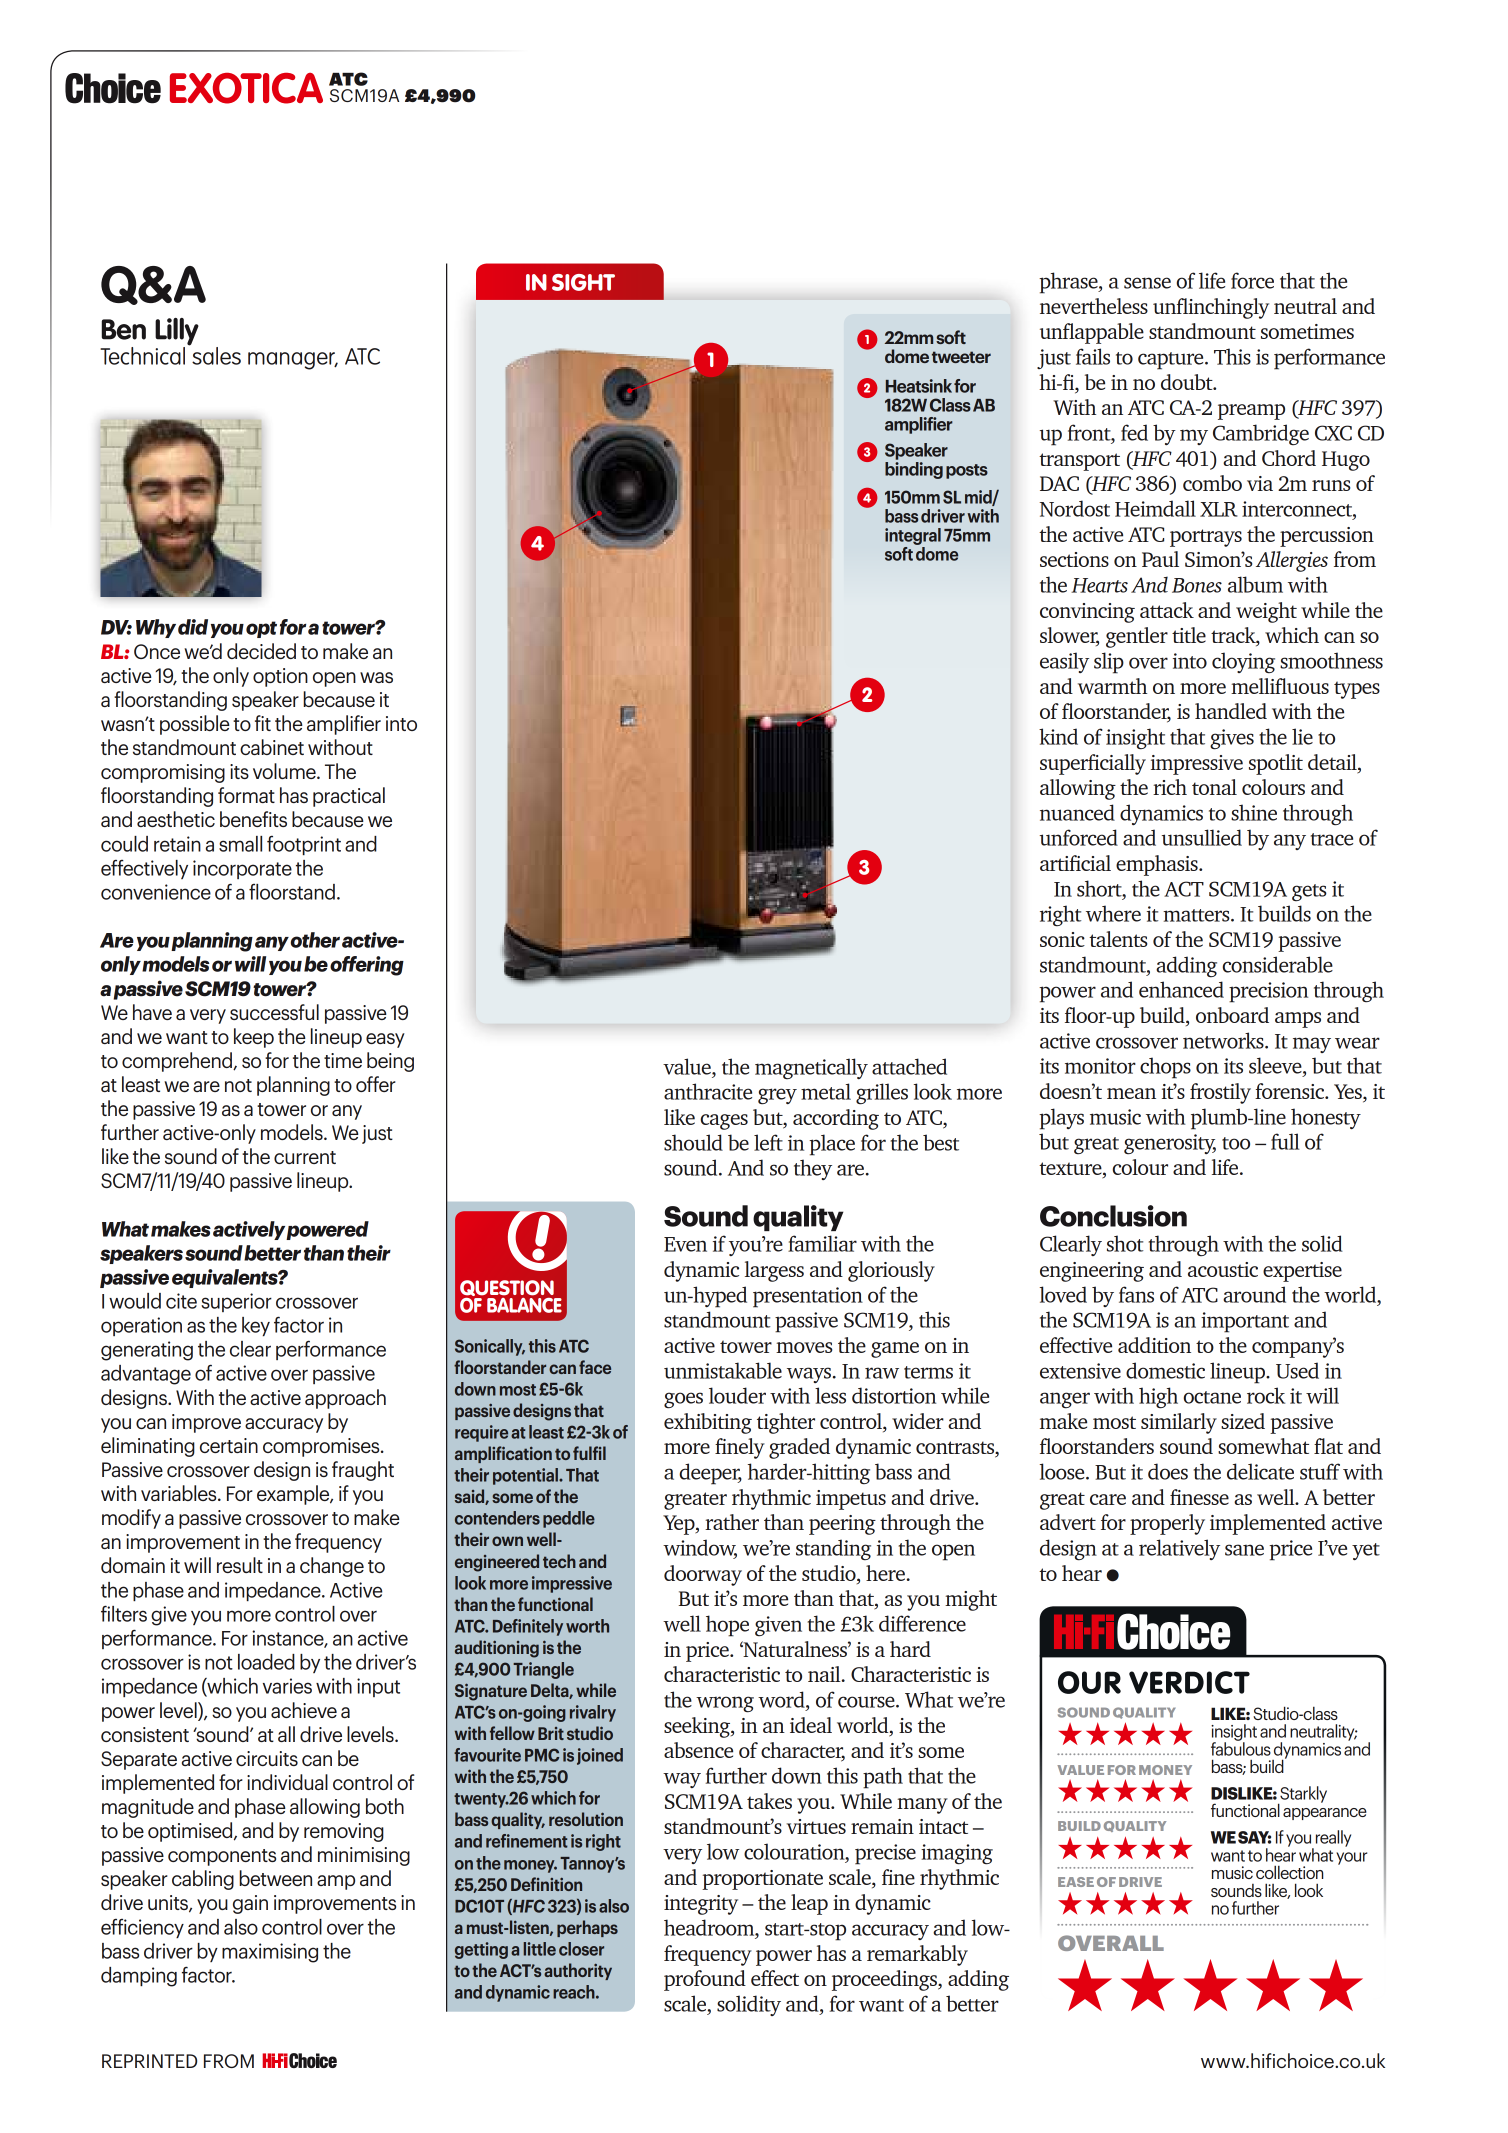 Image resolution: width=1508 pixels, height=2133 pixels. What do you see at coordinates (242, 869) in the image?
I see `incorporate` at bounding box center [242, 869].
